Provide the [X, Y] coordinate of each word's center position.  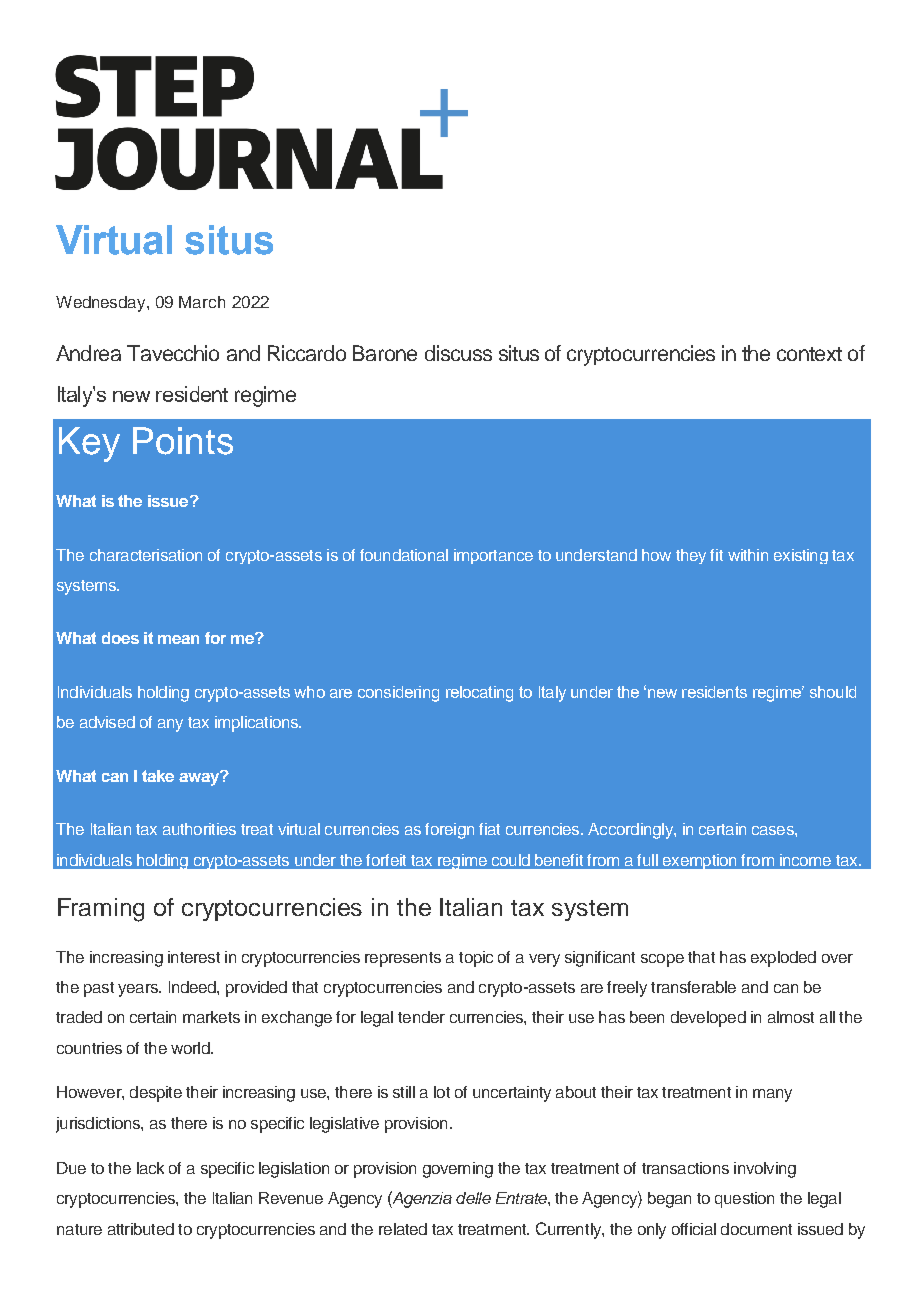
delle [473, 1198]
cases [774, 830]
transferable [693, 987]
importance [493, 556]
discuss [458, 353]
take [158, 776]
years [139, 990]
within [748, 555]
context [809, 354]
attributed [141, 1229]
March [202, 302]
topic [476, 959]
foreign [449, 831]
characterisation [146, 555]
